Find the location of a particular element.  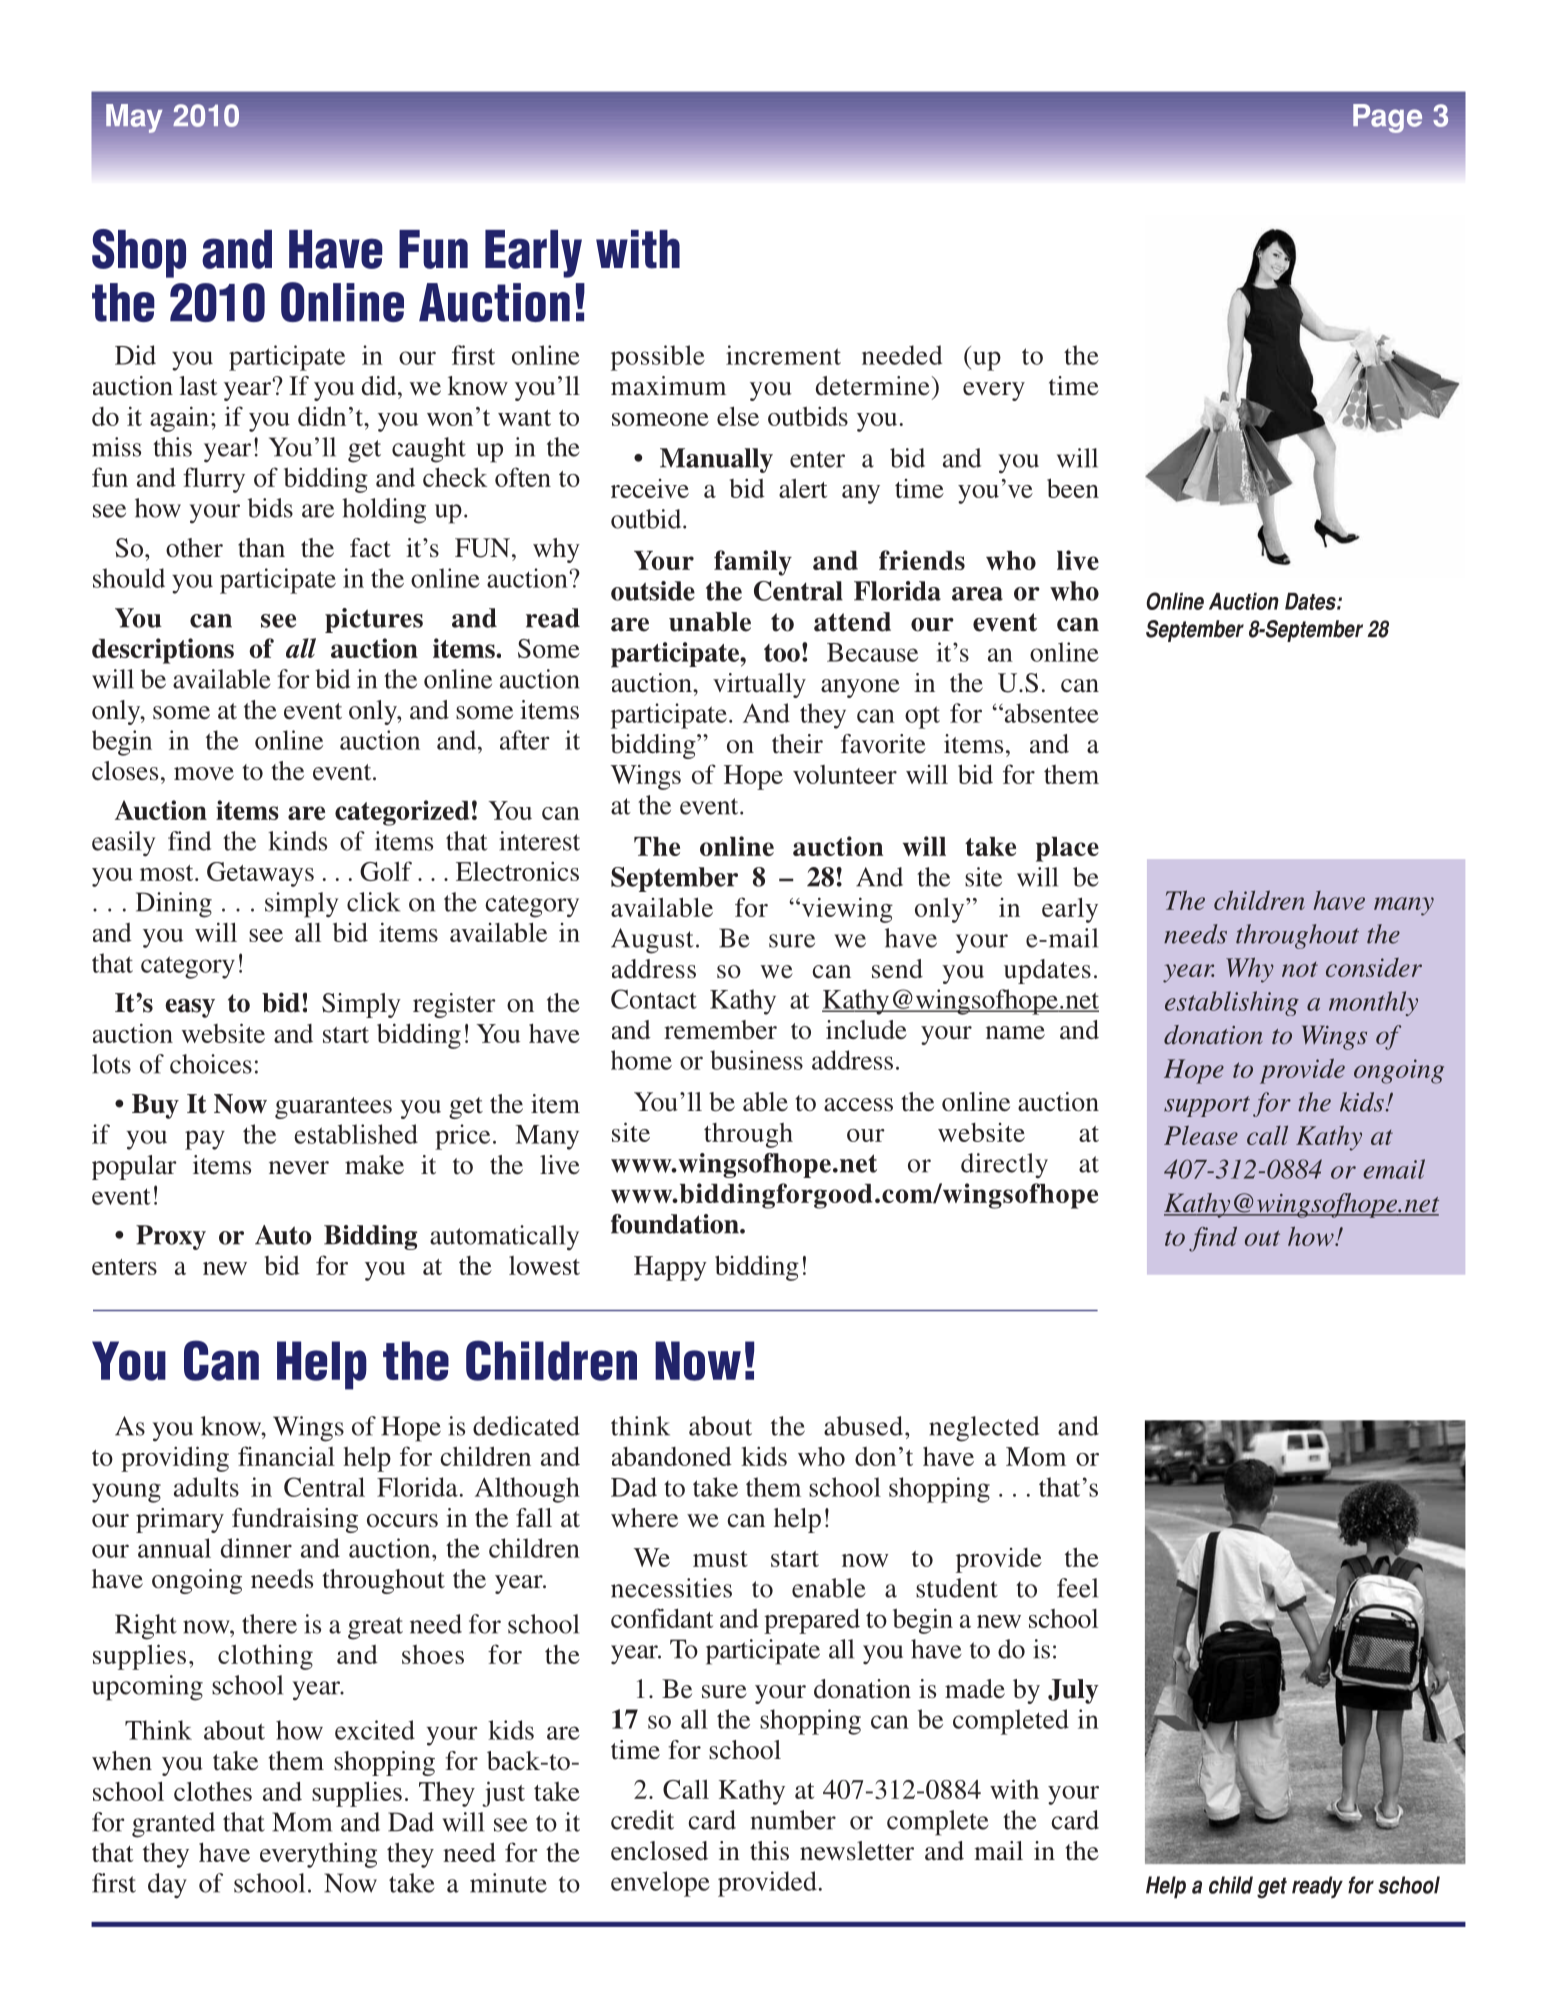

family is located at coordinates (753, 563).
